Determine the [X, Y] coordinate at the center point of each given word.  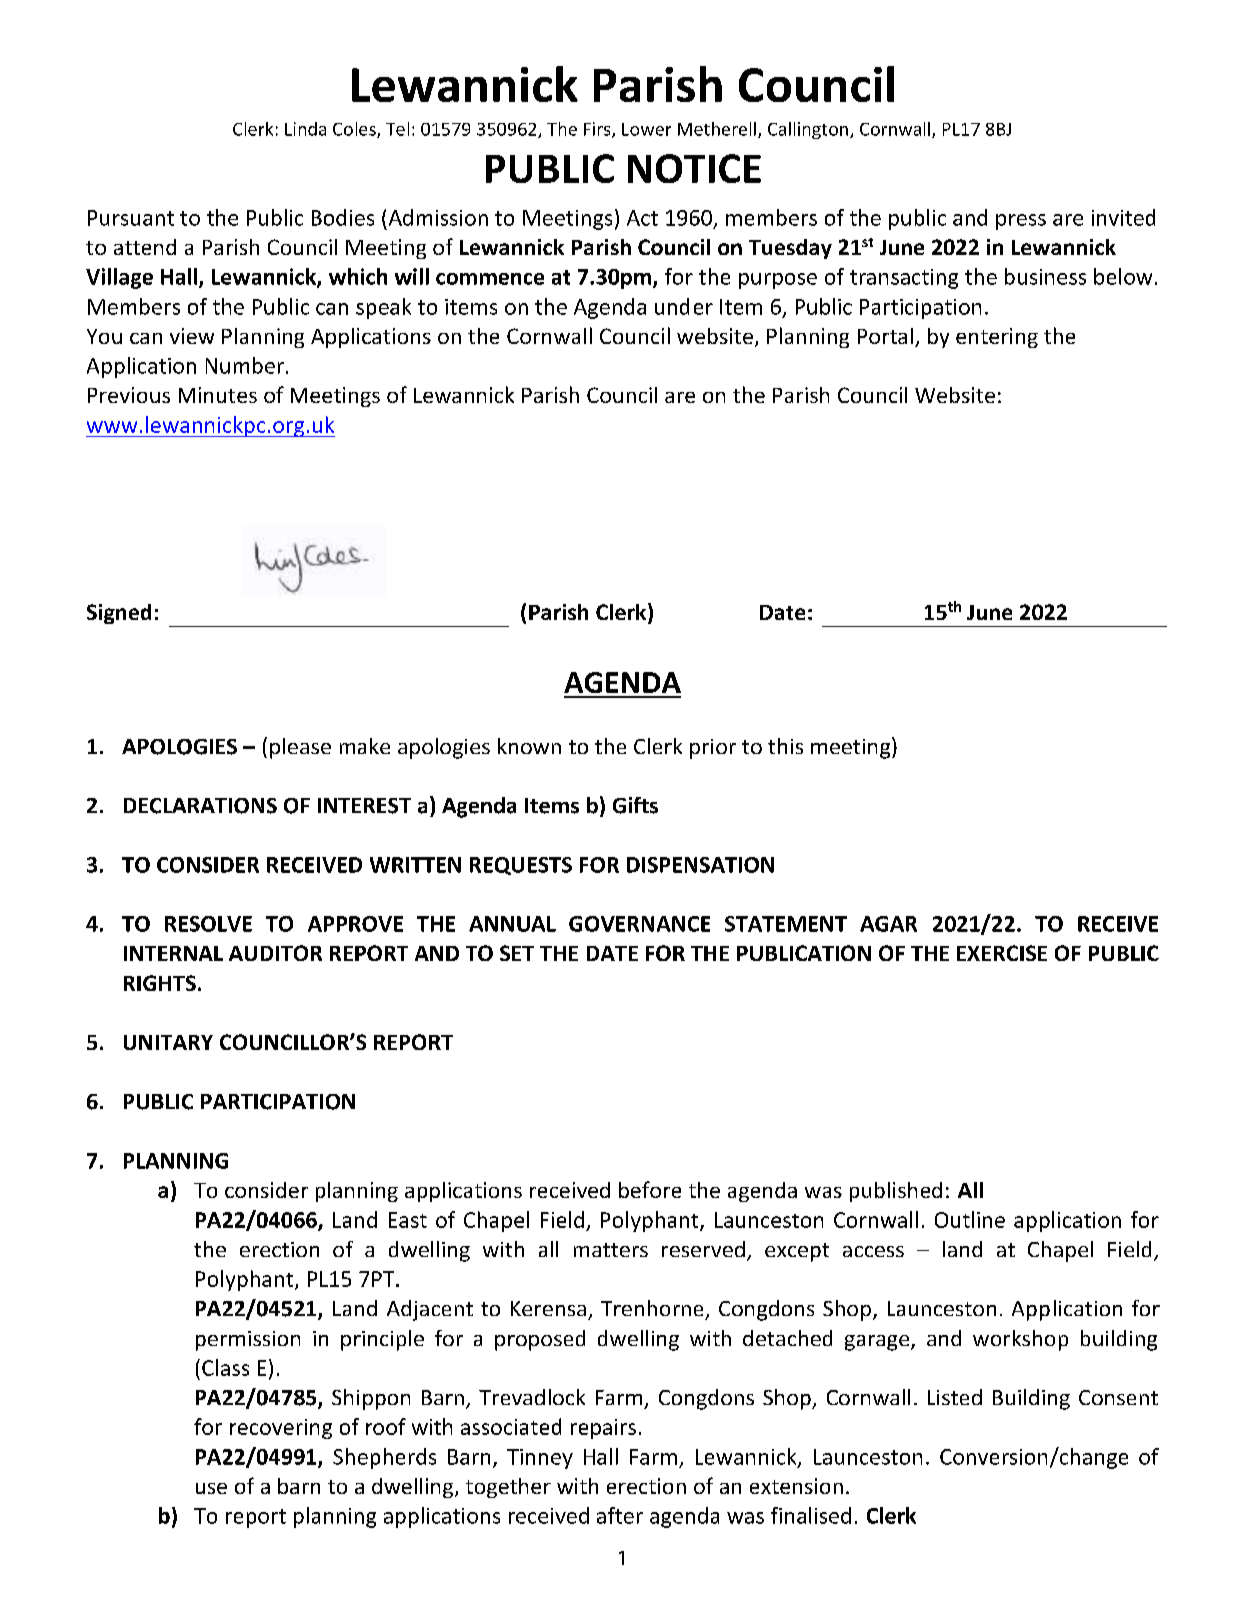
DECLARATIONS [200, 806]
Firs [598, 130]
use [211, 1488]
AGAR [888, 924]
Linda [305, 129]
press [1021, 222]
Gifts [635, 805]
